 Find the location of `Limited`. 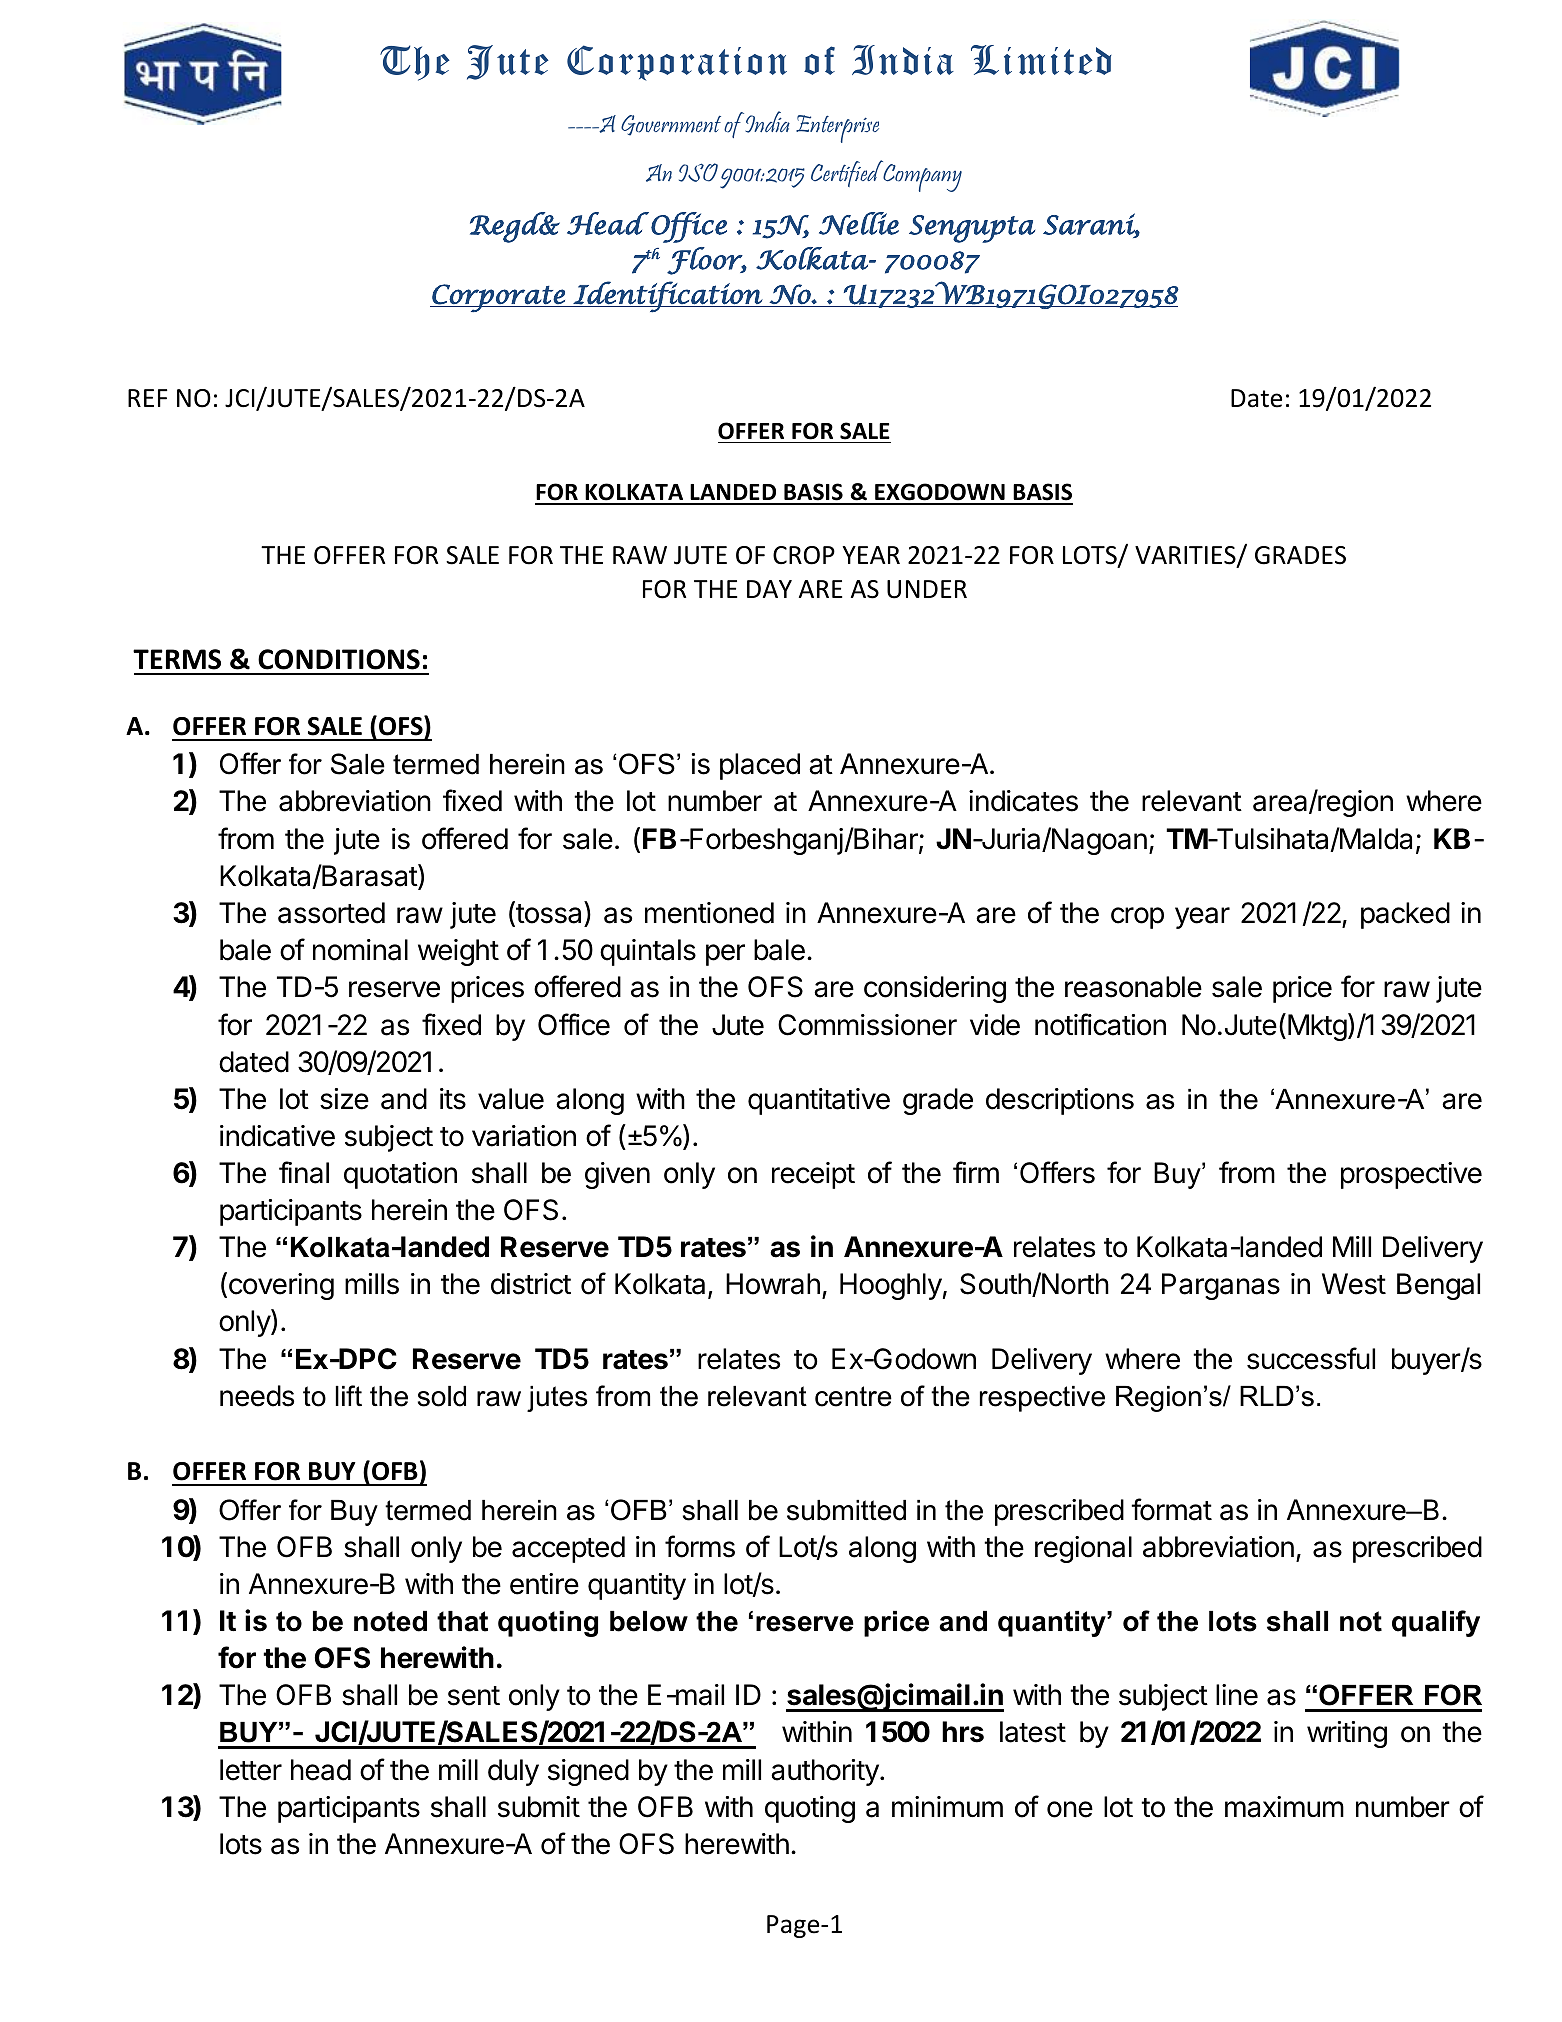

Limited is located at coordinates (1041, 60).
